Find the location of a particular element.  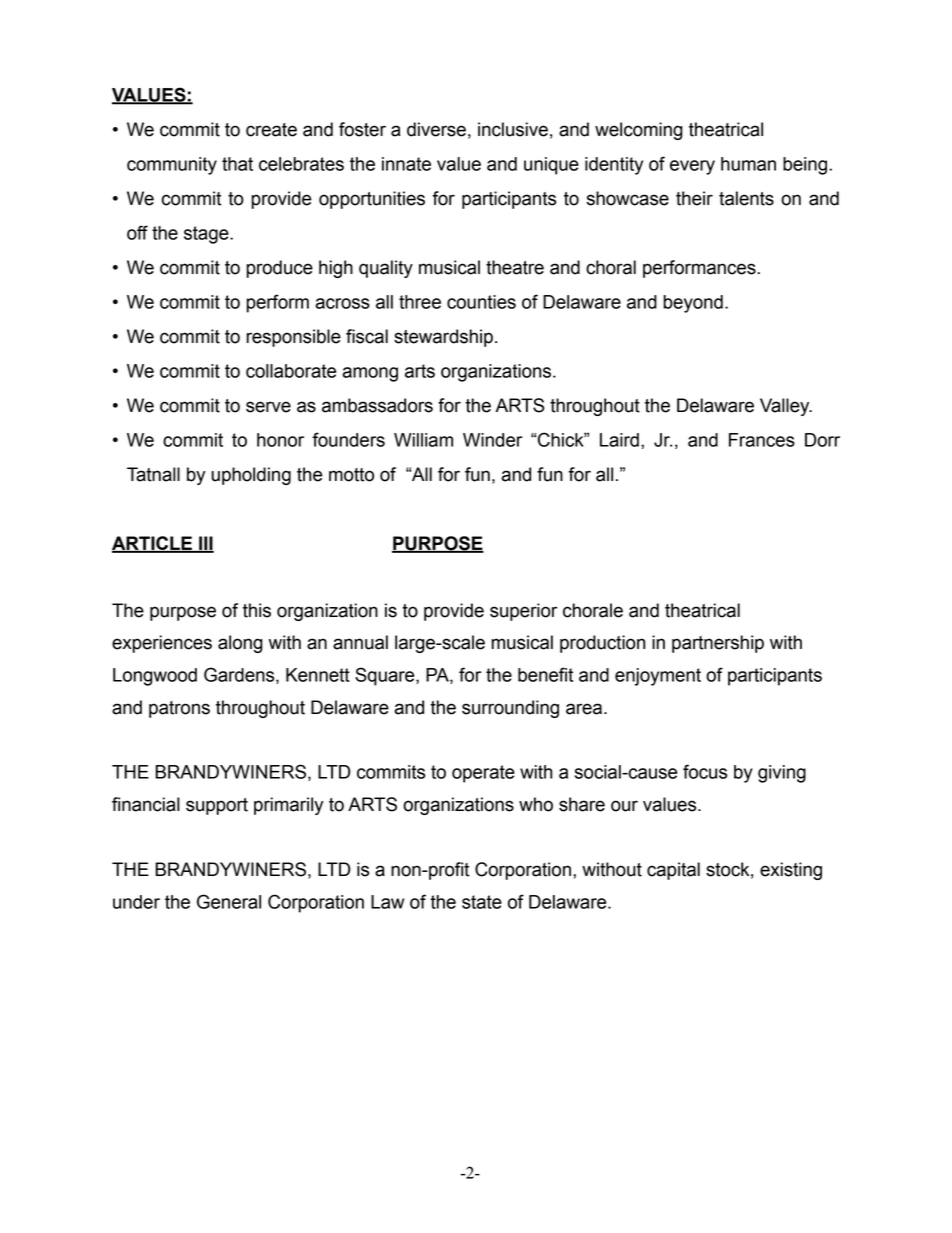

diverse is located at coordinates (436, 129).
